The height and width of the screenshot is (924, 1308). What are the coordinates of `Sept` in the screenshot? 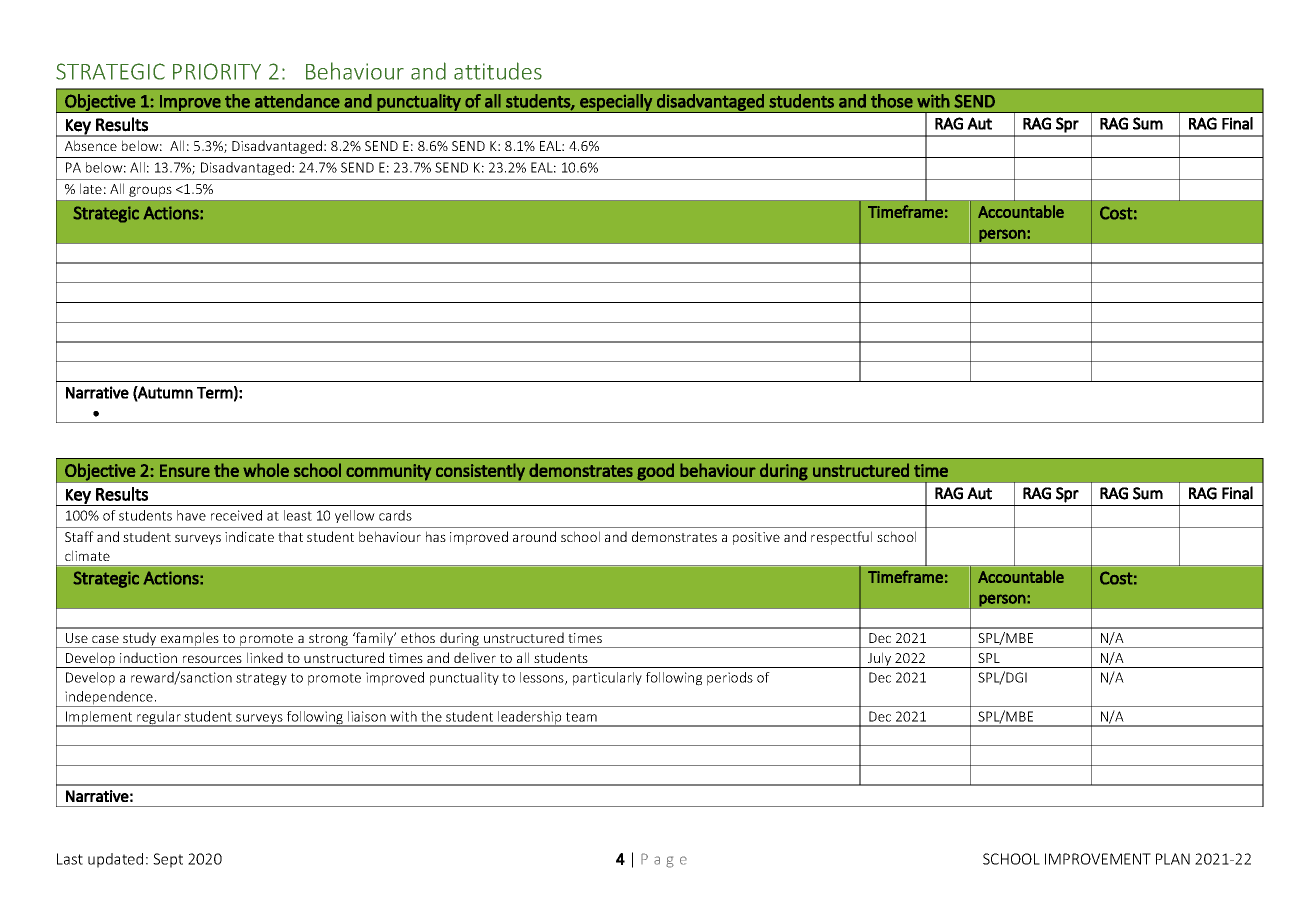 It's located at (168, 860).
